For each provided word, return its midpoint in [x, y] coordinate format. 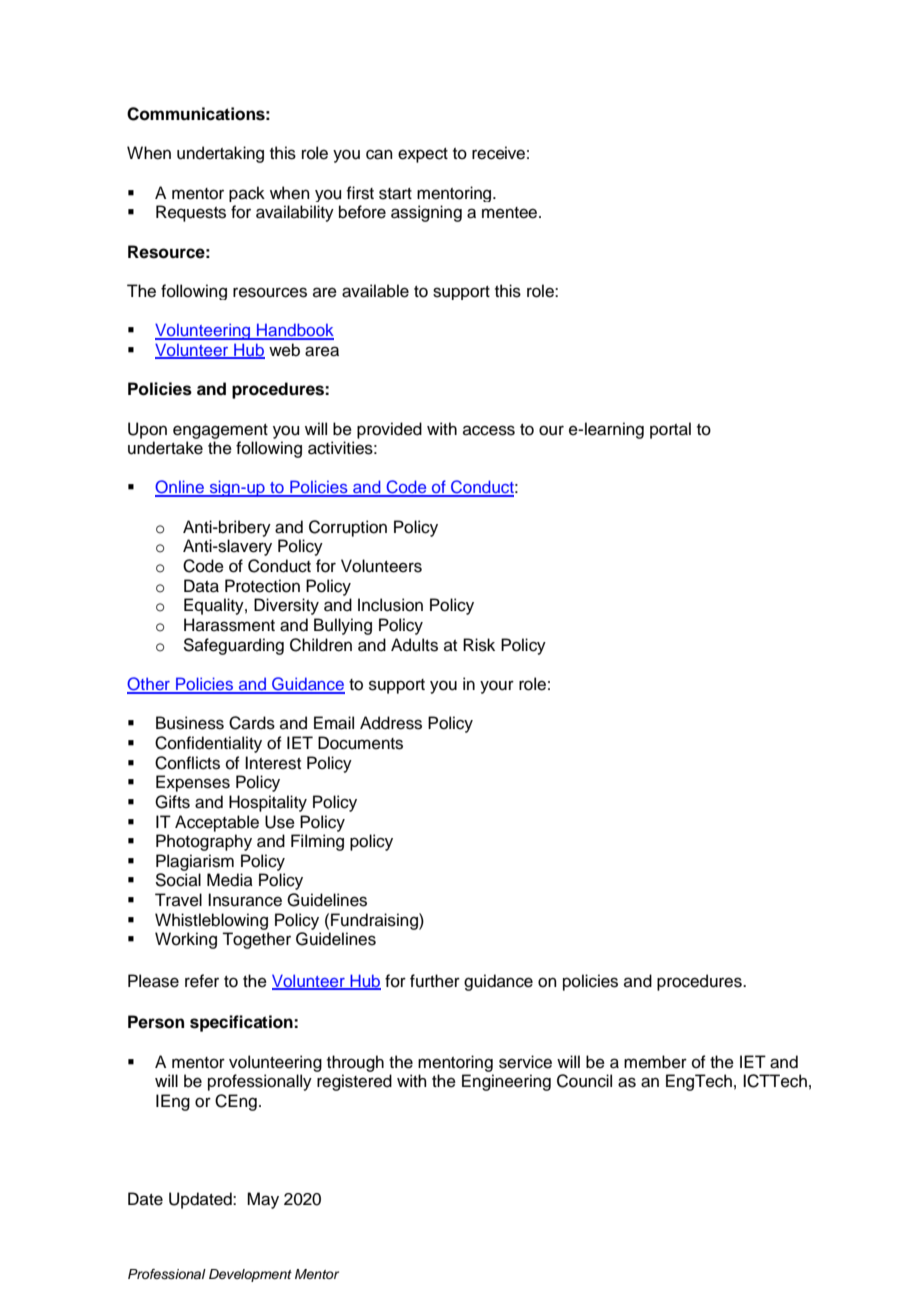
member [655, 1062]
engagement [220, 431]
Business [190, 723]
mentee [511, 213]
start [395, 194]
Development [250, 1275]
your [497, 687]
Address [391, 723]
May [263, 1200]
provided [389, 430]
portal [670, 430]
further [435, 981]
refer [202, 981]
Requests [191, 213]
